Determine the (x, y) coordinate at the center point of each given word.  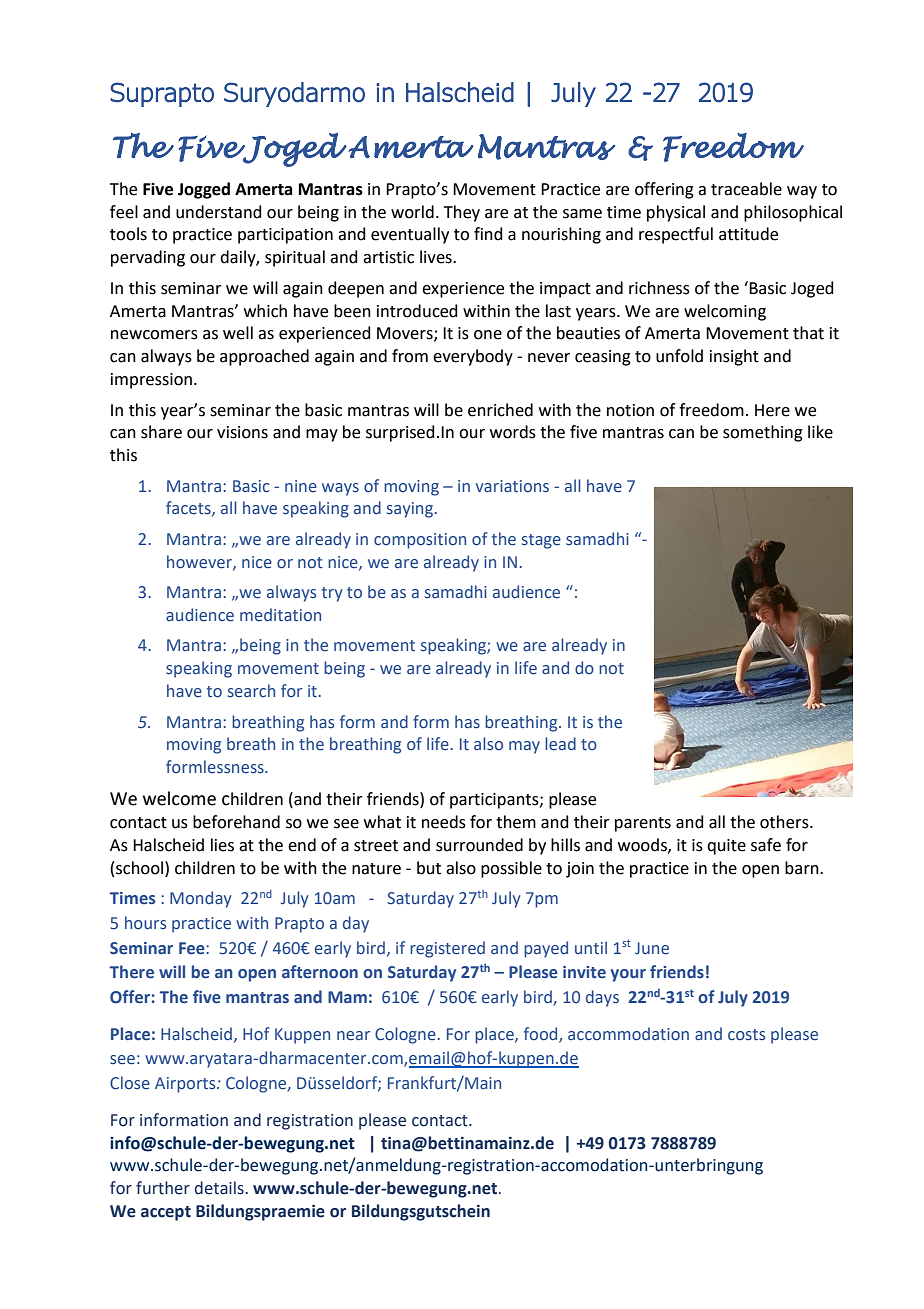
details (220, 1188)
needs (444, 822)
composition (420, 541)
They (462, 213)
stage (541, 541)
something (763, 433)
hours (145, 922)
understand (219, 212)
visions (242, 432)
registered (447, 949)
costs (746, 1035)
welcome (179, 798)
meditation (280, 615)
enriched (500, 410)
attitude (748, 234)
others (785, 822)
